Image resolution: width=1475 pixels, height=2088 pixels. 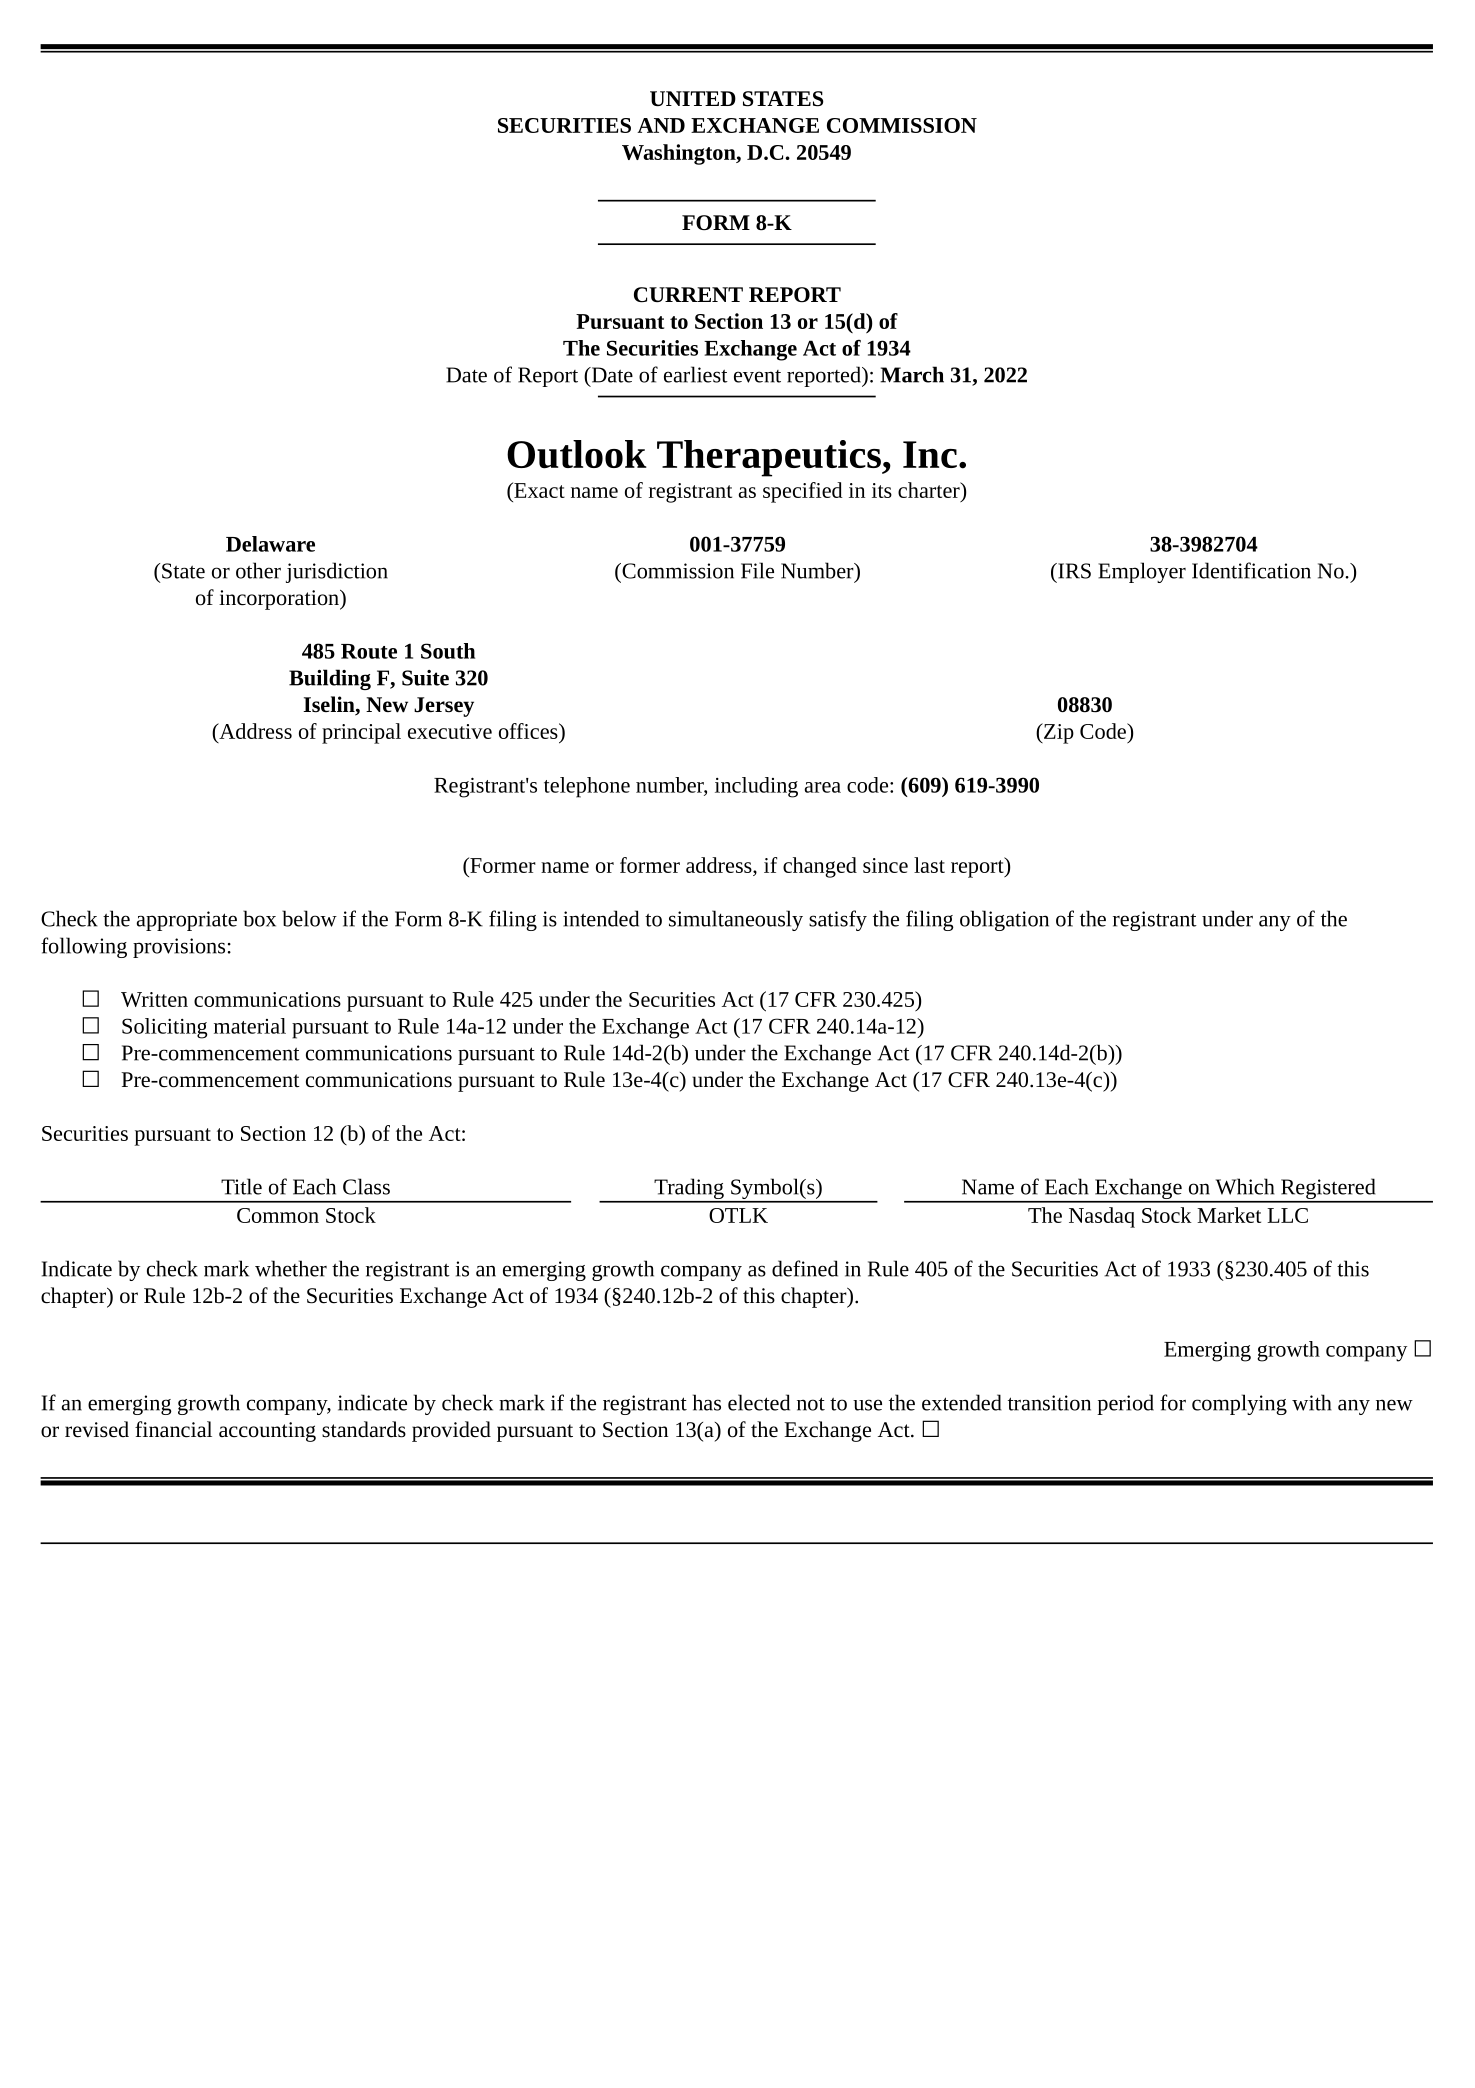 I want to click on CURRENT, so click(x=688, y=295).
